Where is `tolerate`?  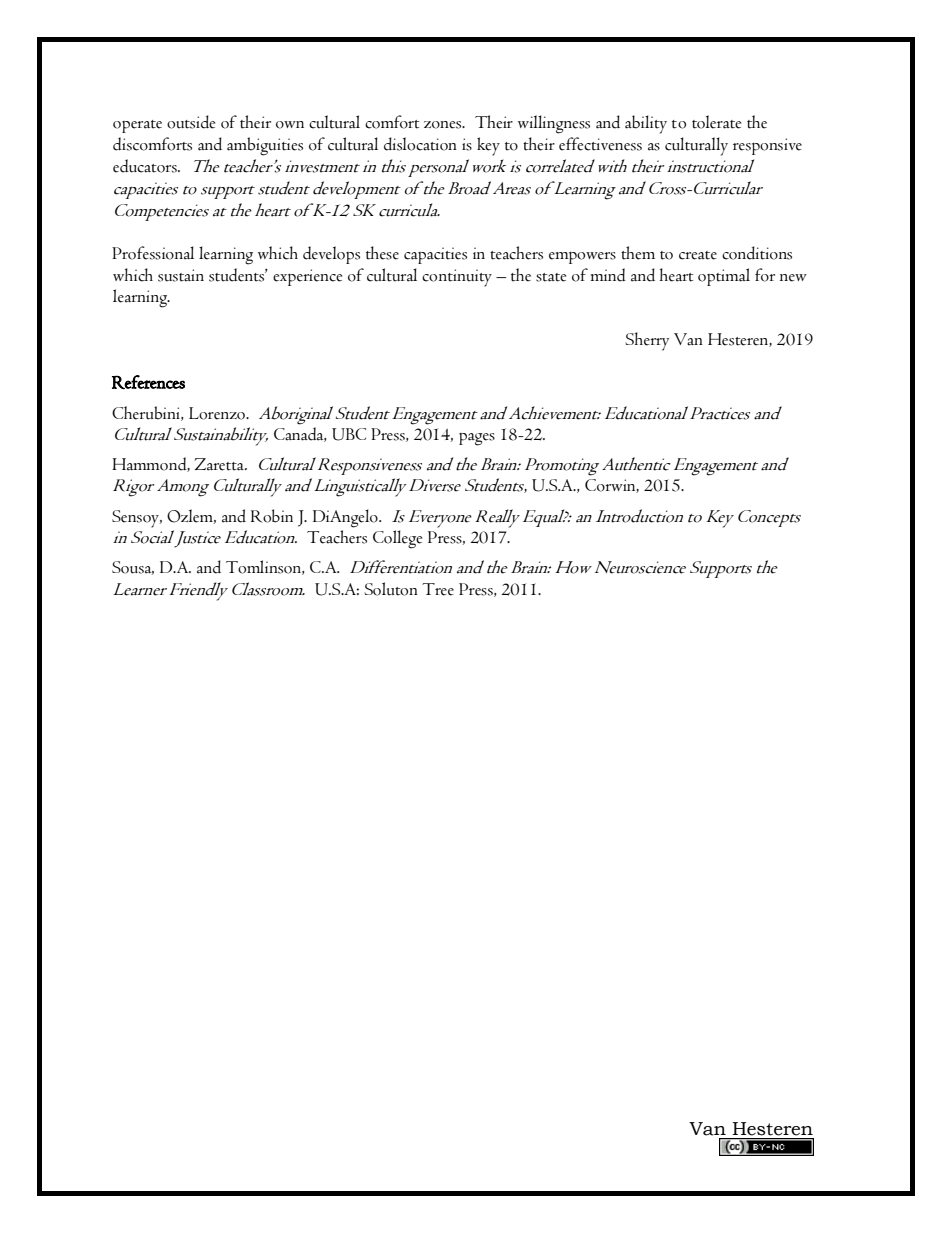
tolerate is located at coordinates (716, 122).
